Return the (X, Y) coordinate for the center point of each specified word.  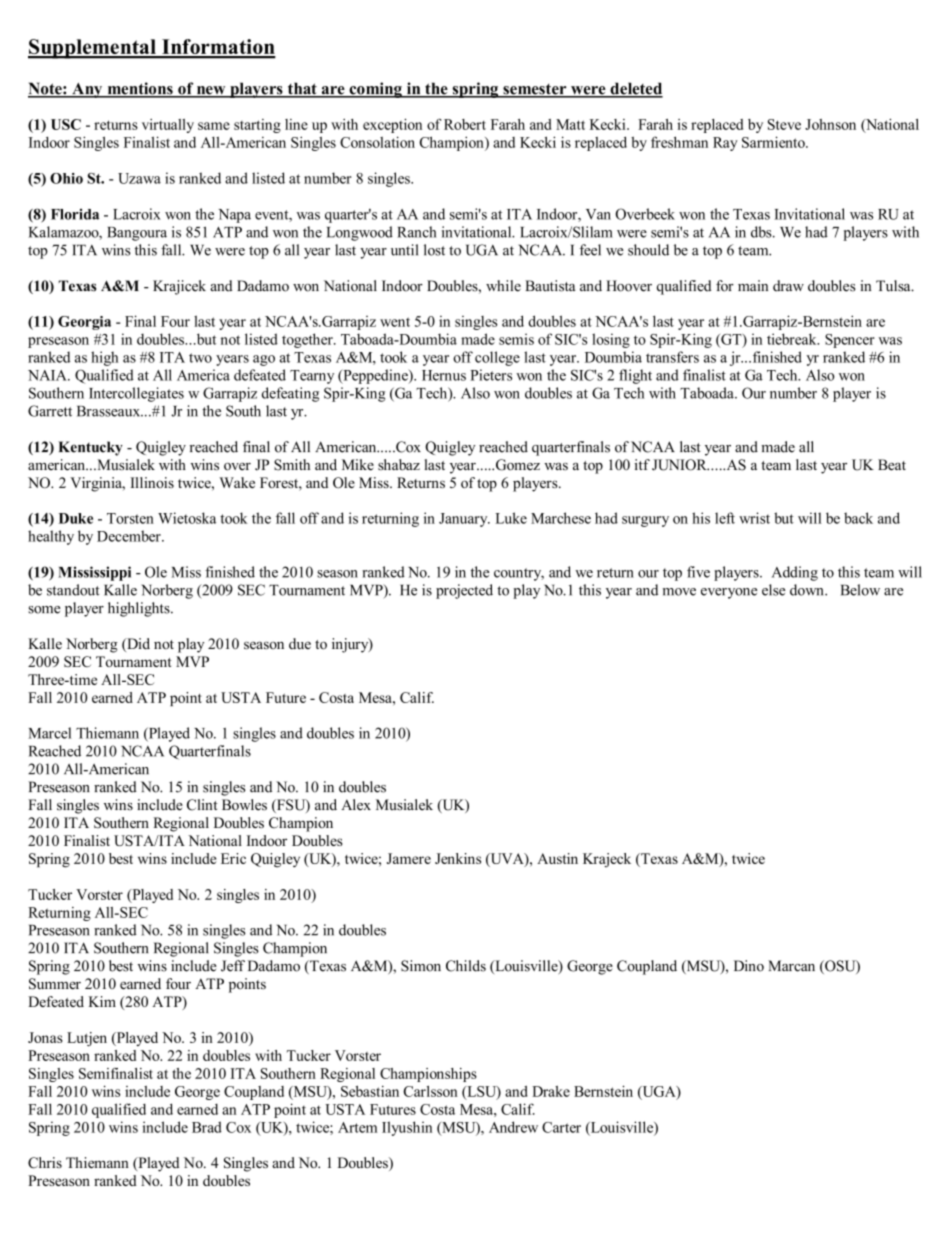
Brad (207, 1127)
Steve (784, 124)
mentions (140, 89)
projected (464, 591)
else (773, 590)
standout (73, 590)
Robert (465, 124)
